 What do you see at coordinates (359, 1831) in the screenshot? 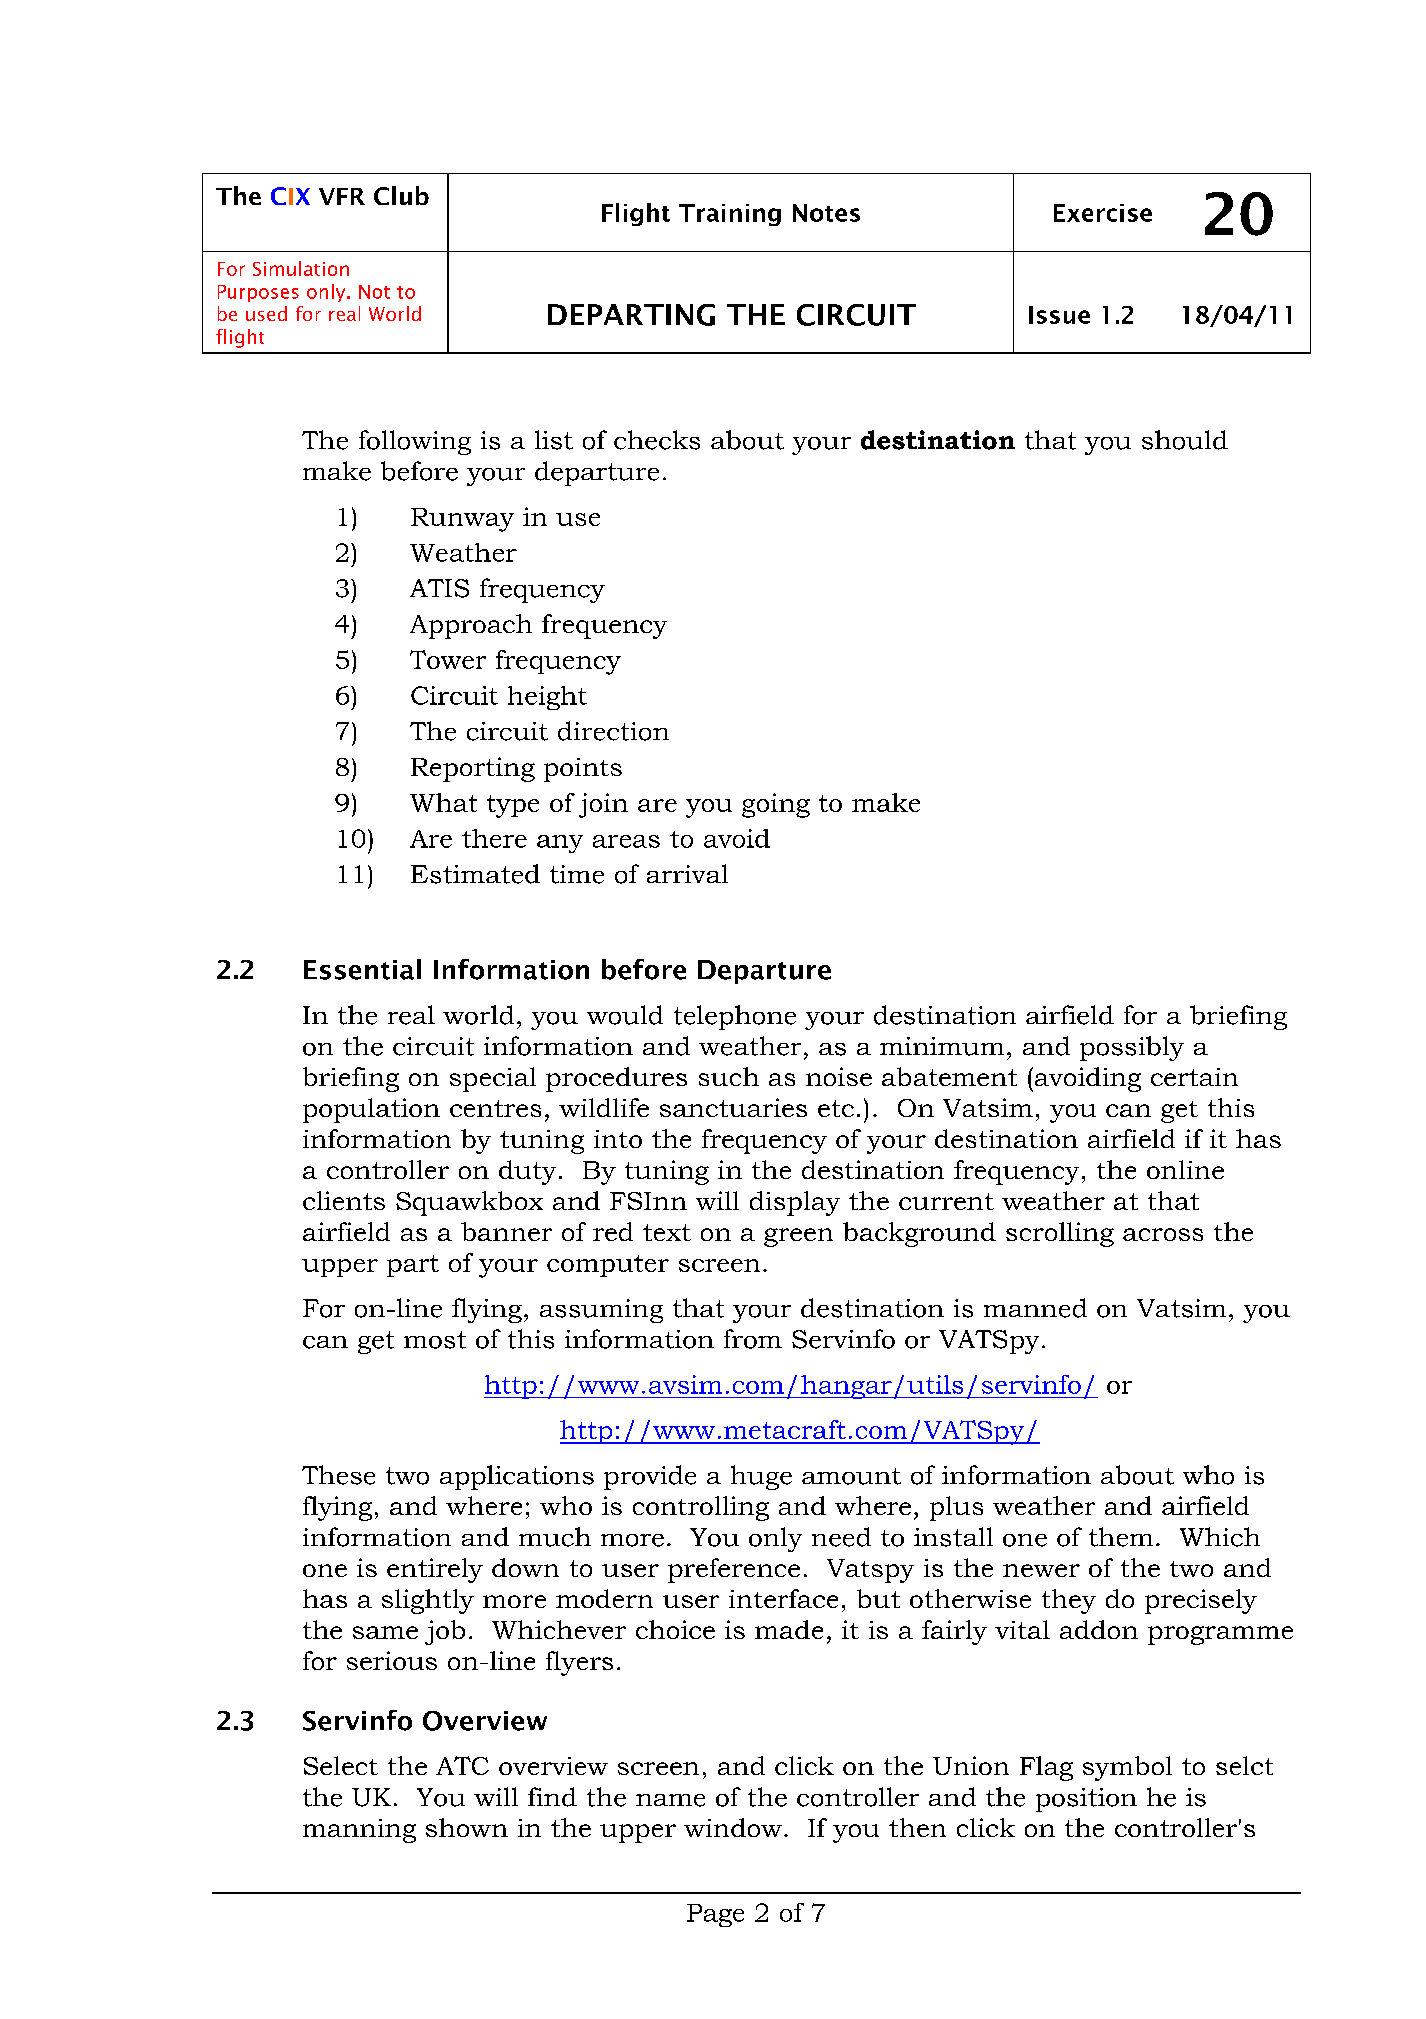
I see `manning` at bounding box center [359, 1831].
